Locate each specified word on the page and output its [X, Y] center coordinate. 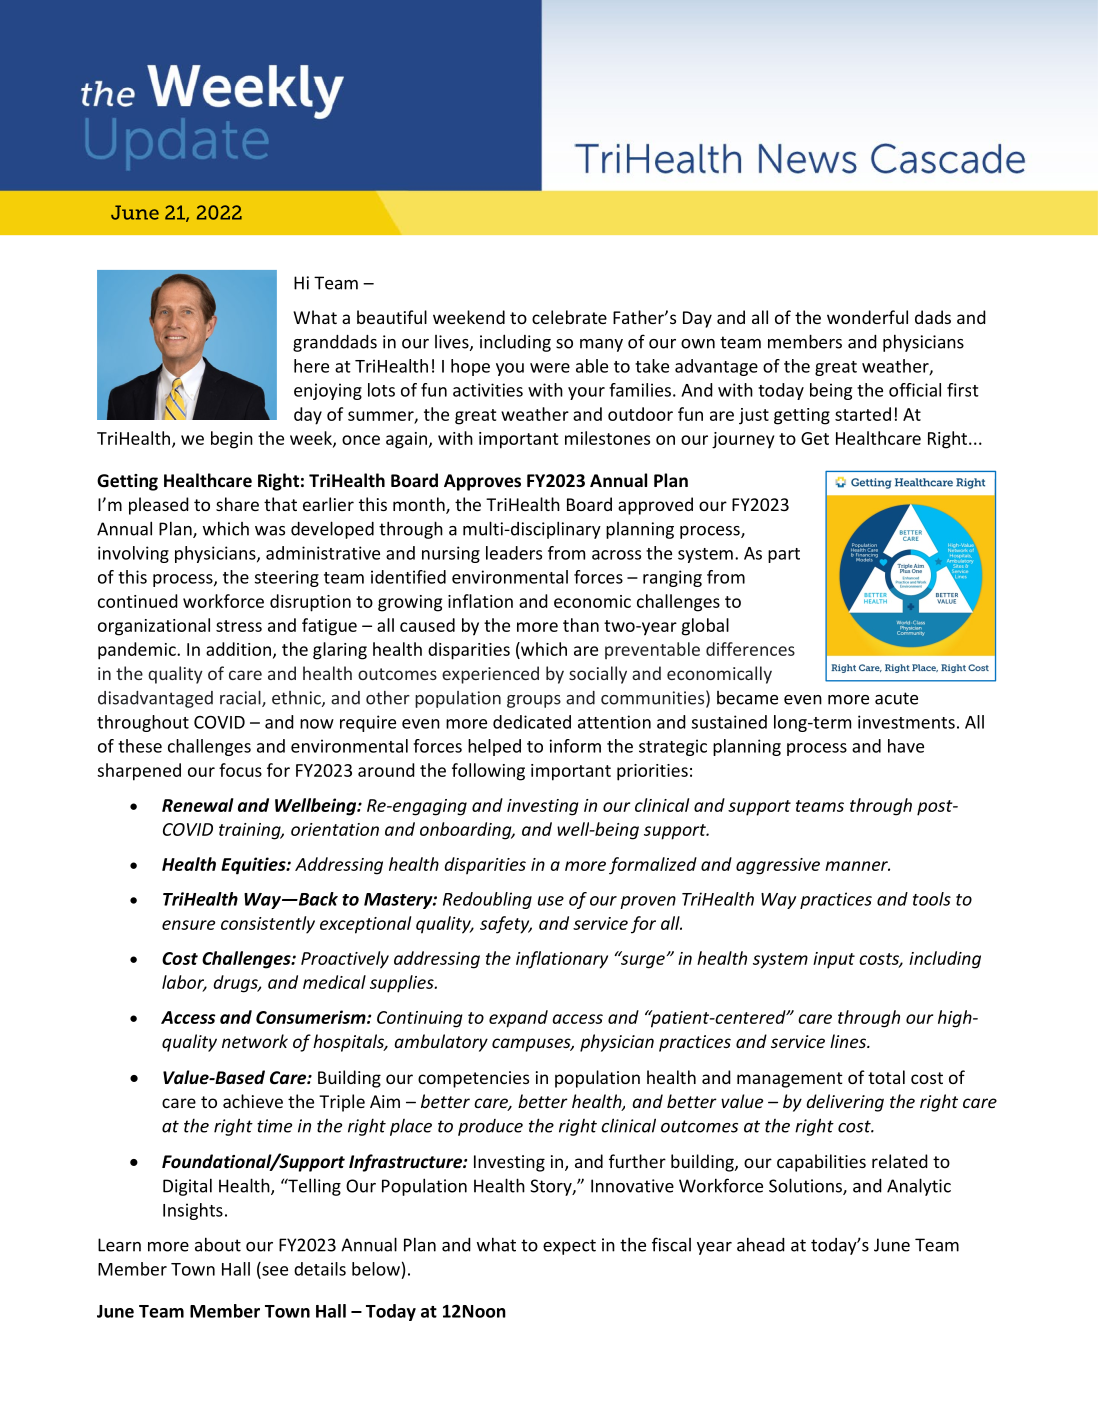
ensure [188, 925]
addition [238, 649]
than [581, 625]
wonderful [867, 317]
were [550, 368]
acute [896, 698]
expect [569, 1247]
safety [506, 925]
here [311, 366]
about [218, 1244]
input [834, 960]
